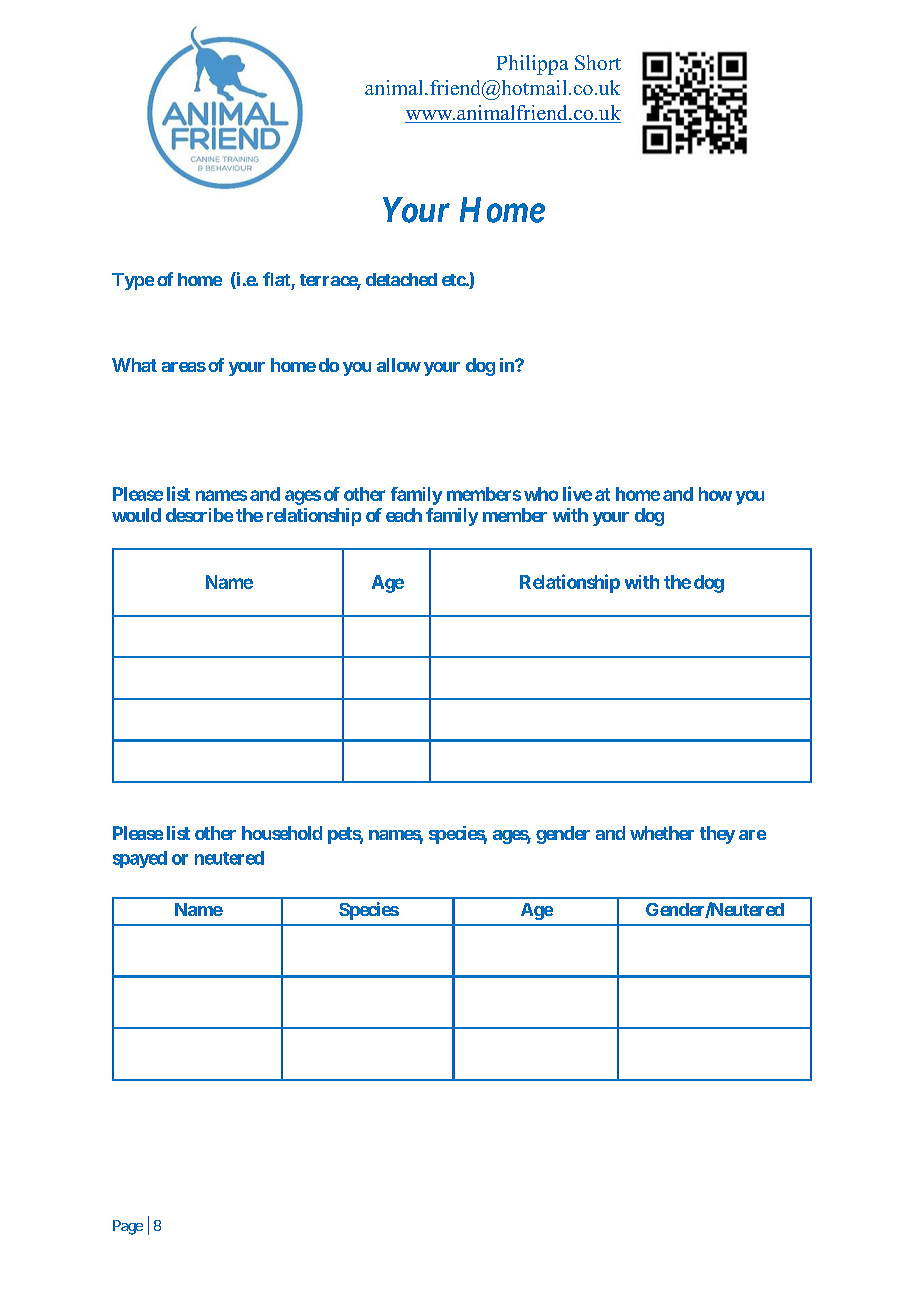 The image size is (924, 1308). What do you see at coordinates (134, 365) in the screenshot?
I see `What` at bounding box center [134, 365].
